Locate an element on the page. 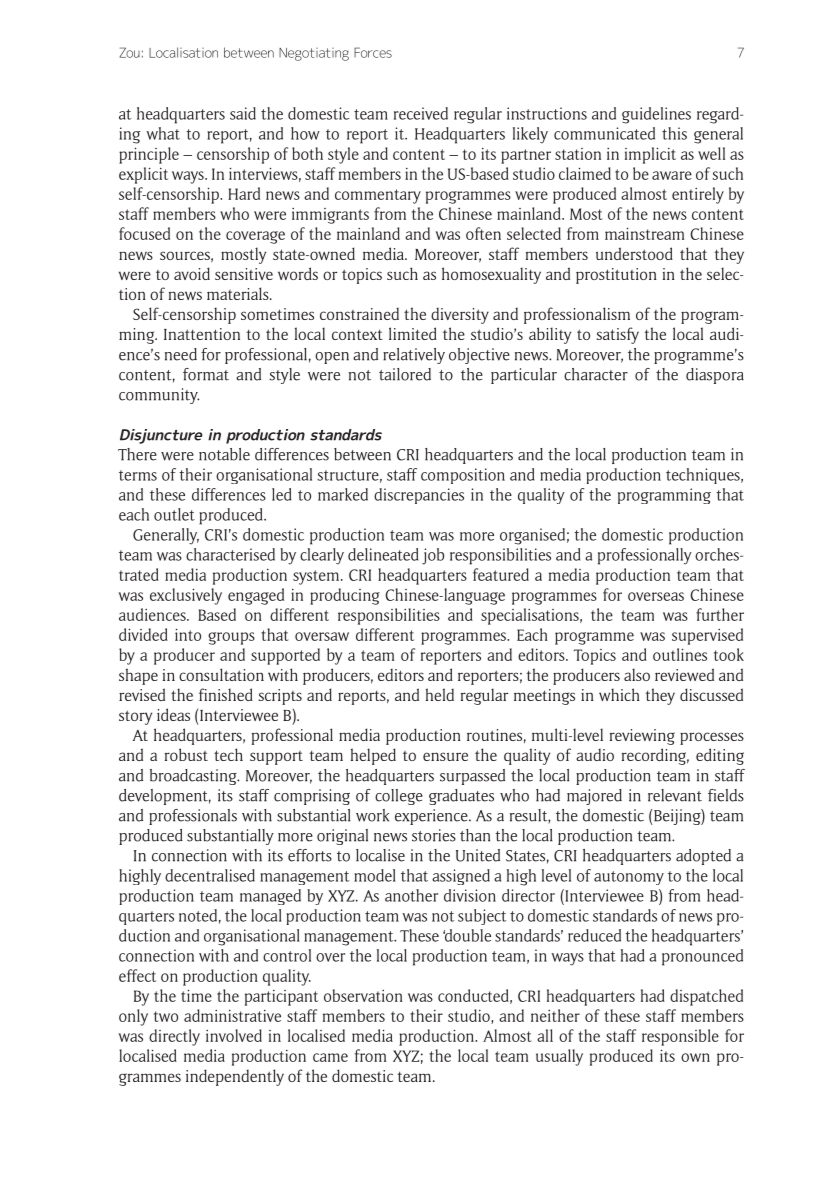 This image has height=1184, width=834. received is located at coordinates (421, 113).
